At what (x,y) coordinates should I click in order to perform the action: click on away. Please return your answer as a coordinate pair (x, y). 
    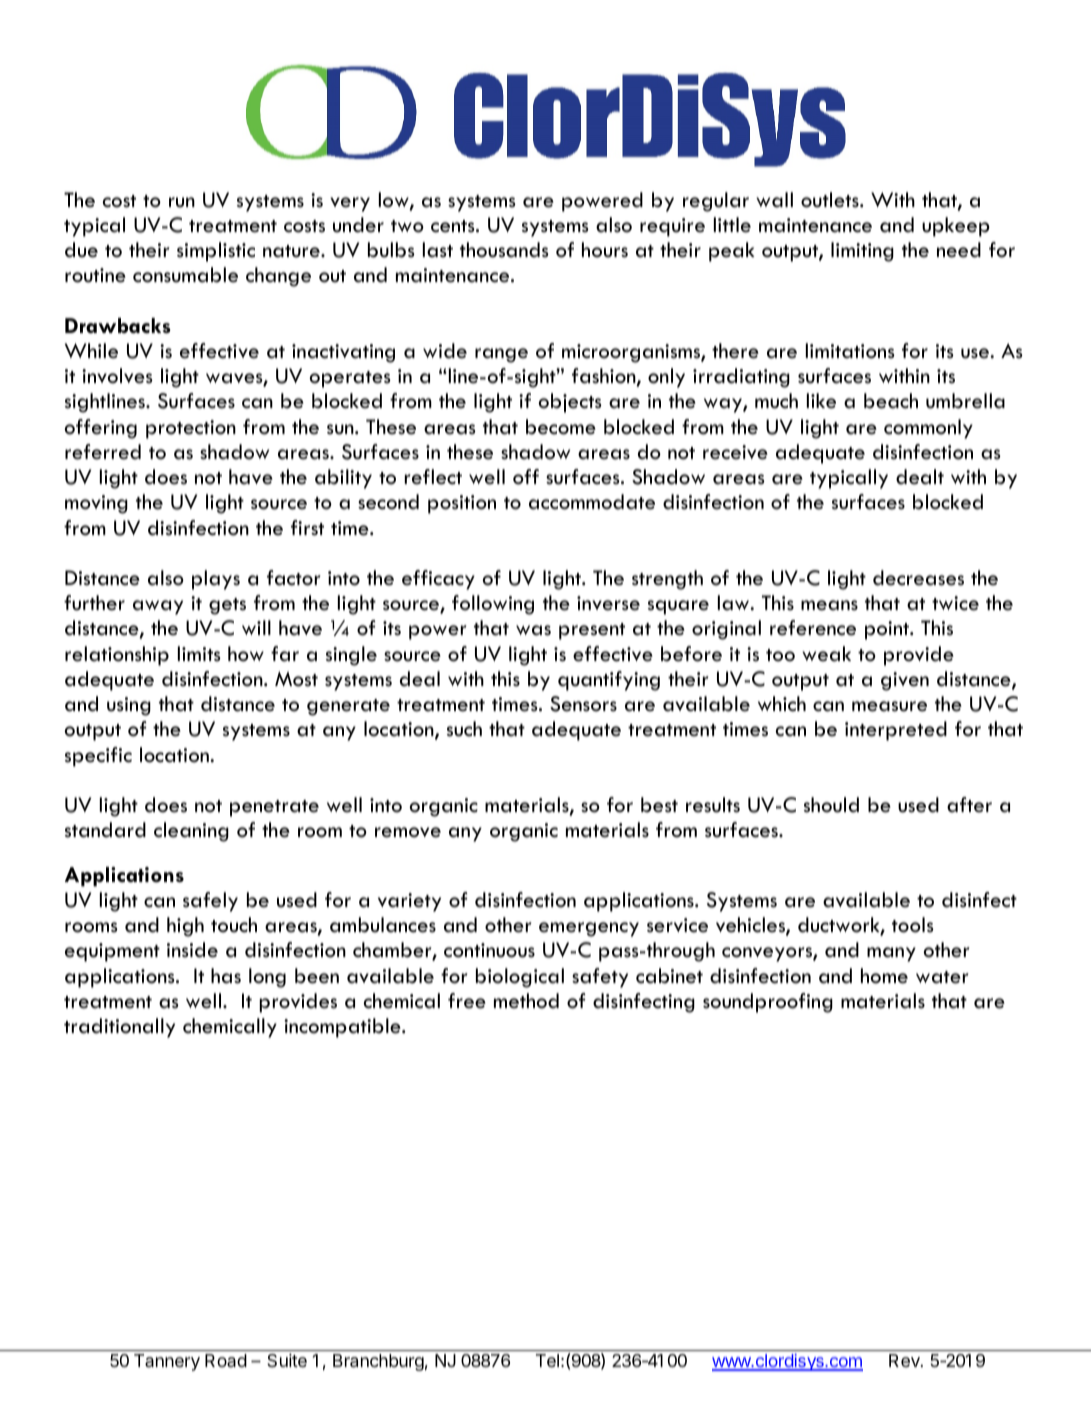
    Looking at the image, I should click on (158, 607).
